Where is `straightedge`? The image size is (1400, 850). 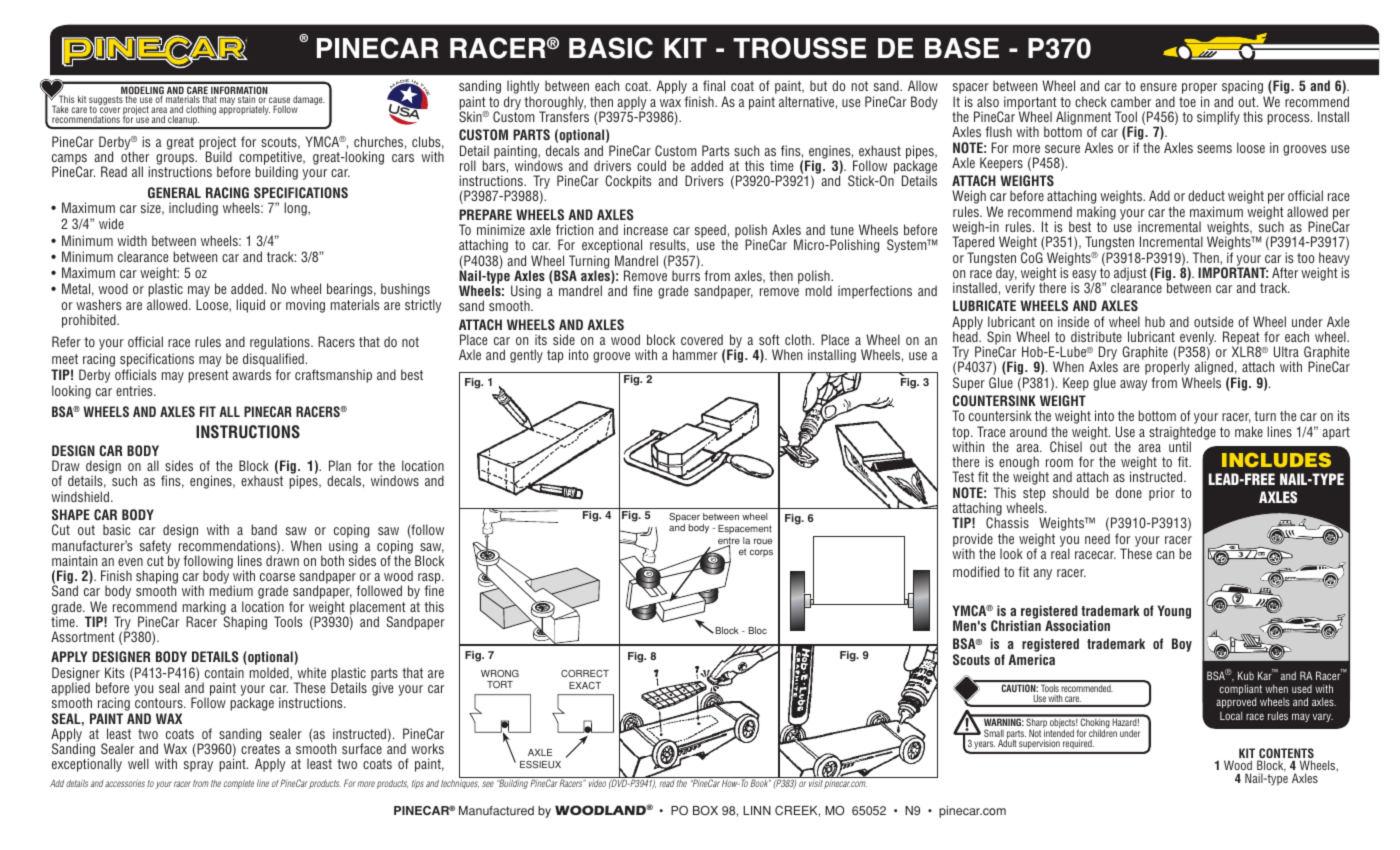 straightedge is located at coordinates (1182, 434).
